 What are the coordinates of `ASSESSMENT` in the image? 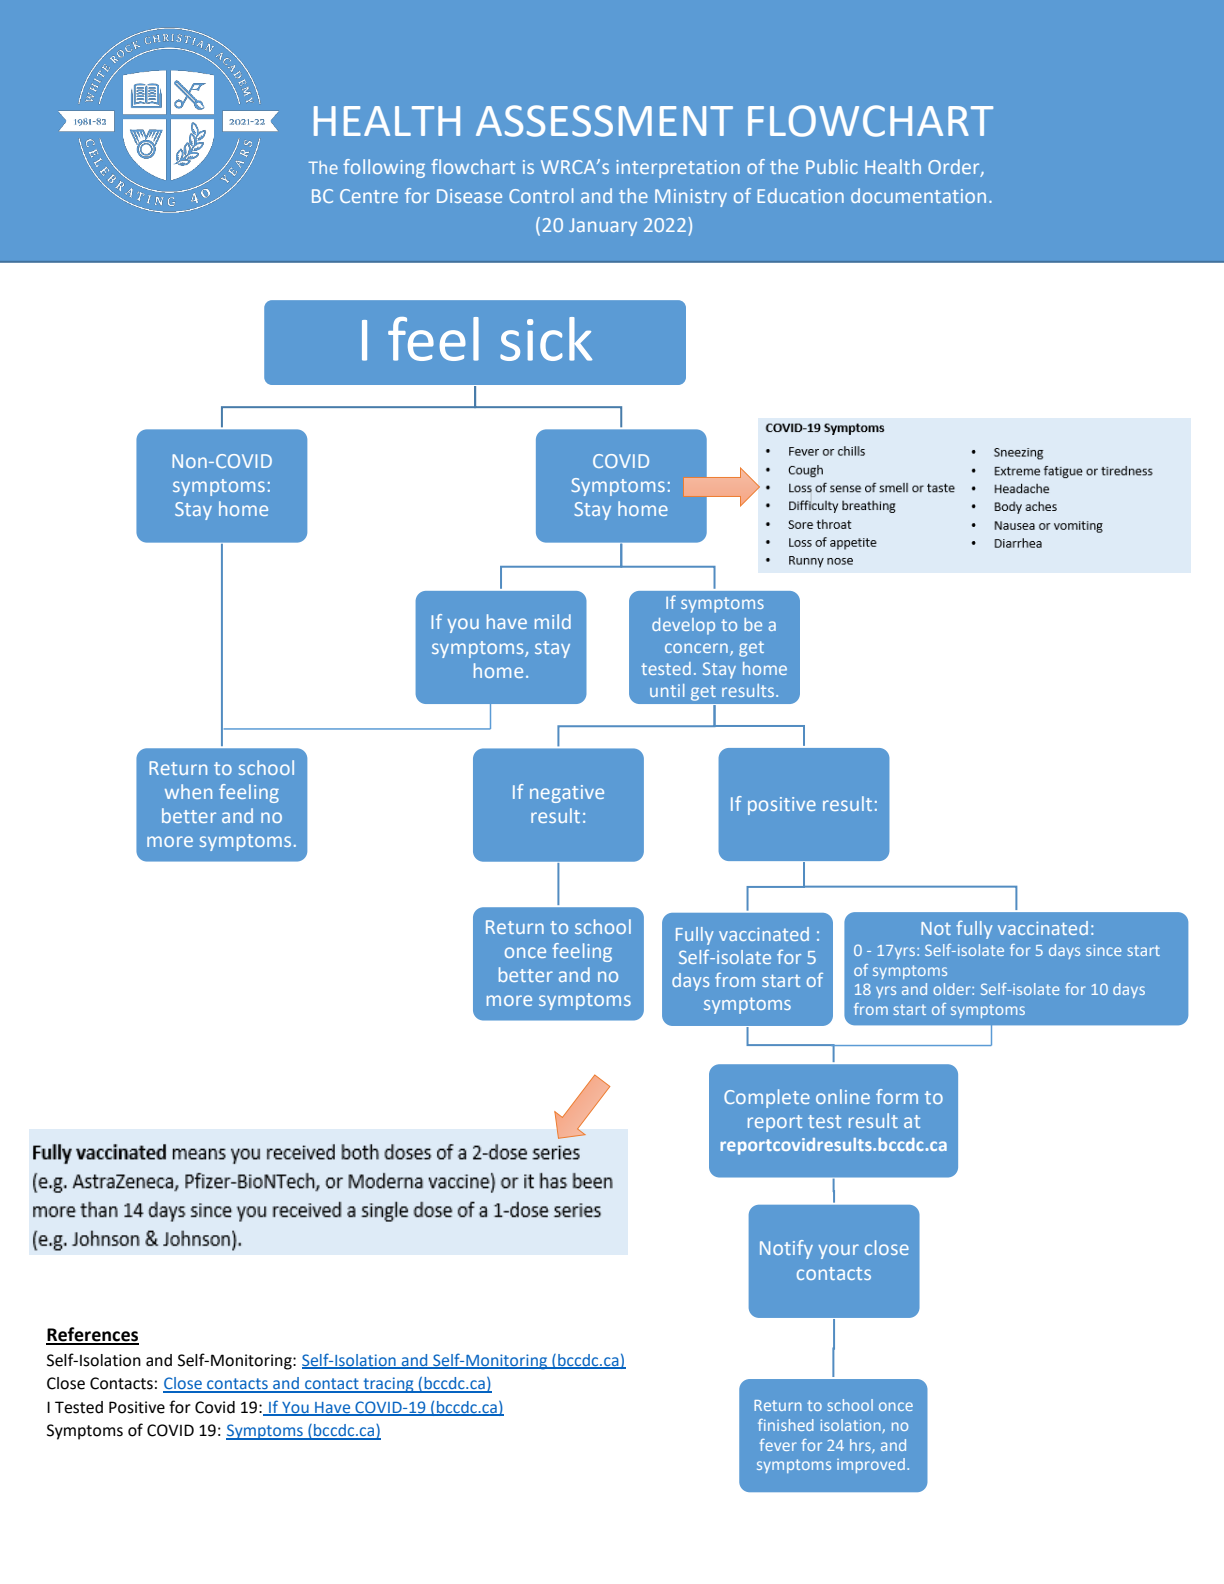 It's located at (604, 121).
